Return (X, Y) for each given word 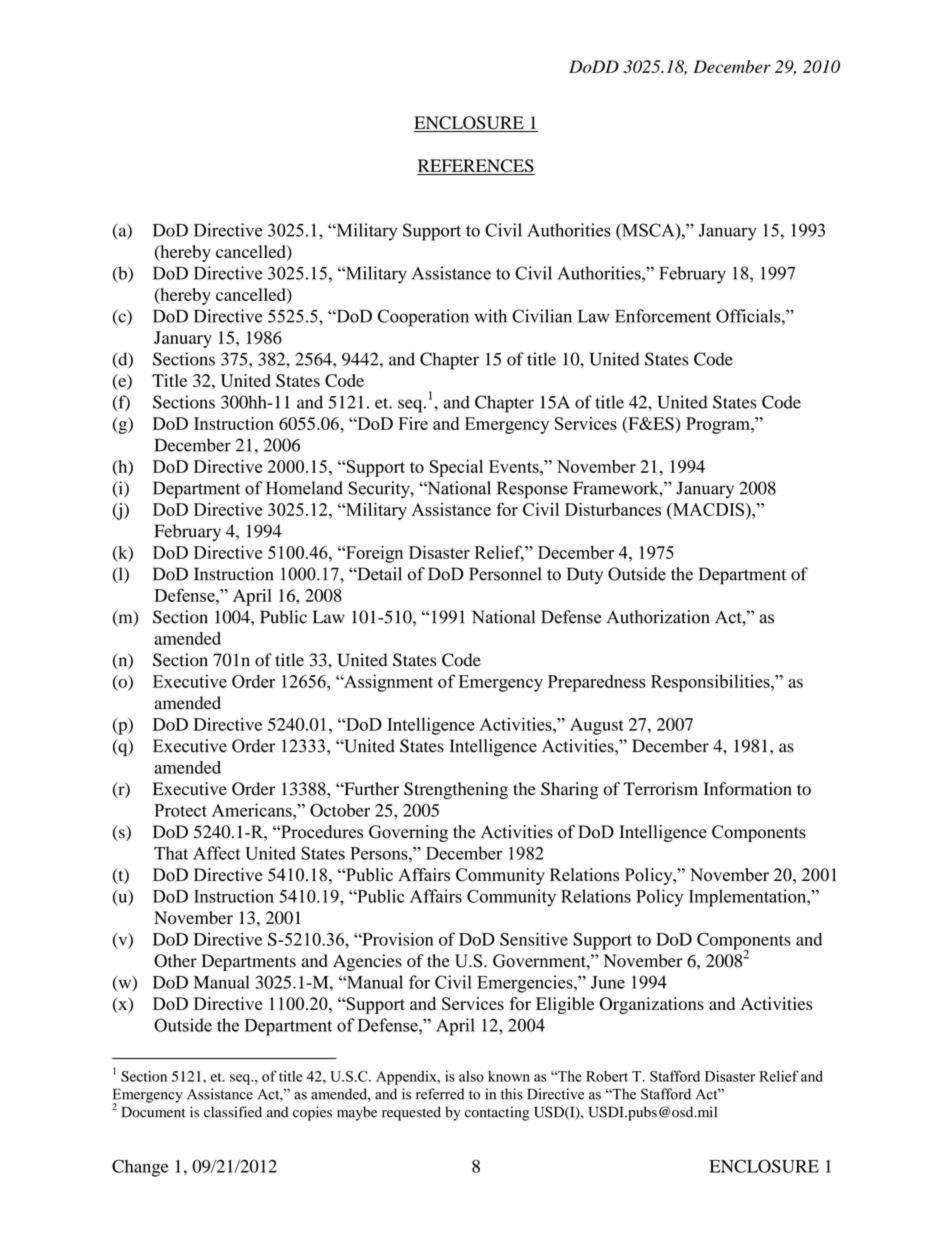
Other (175, 961)
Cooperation (423, 318)
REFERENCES (476, 167)
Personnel (505, 574)
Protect (180, 810)
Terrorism (660, 789)
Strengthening (456, 790)
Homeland (304, 488)
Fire (413, 423)
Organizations (652, 1005)
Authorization (658, 617)
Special (456, 468)
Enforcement (663, 316)
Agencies (367, 962)
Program (719, 425)
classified (233, 1112)
